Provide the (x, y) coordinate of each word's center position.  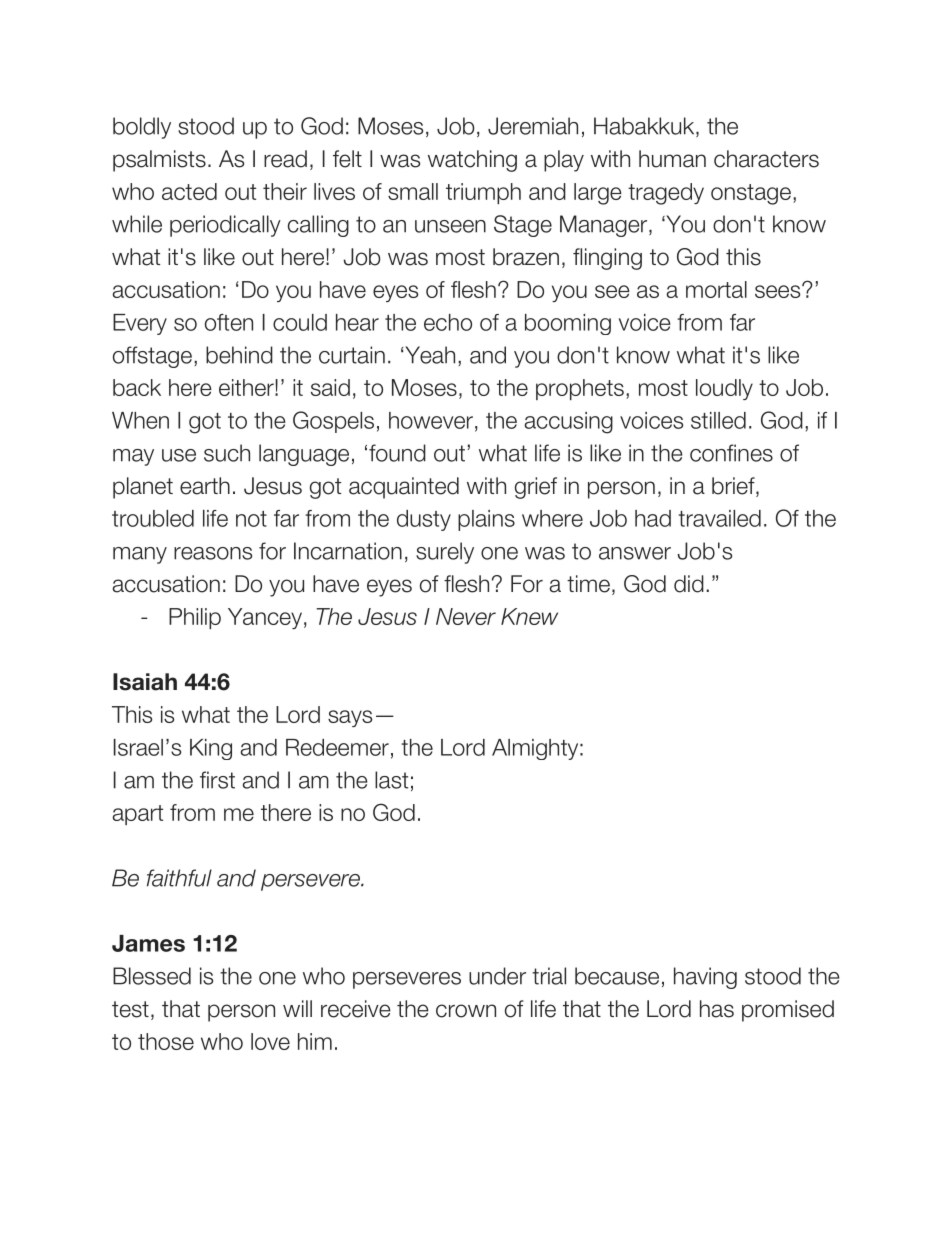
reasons (213, 553)
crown (466, 1011)
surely (445, 553)
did (689, 584)
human (672, 159)
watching (472, 161)
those (166, 1041)
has (717, 1009)
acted (189, 191)
